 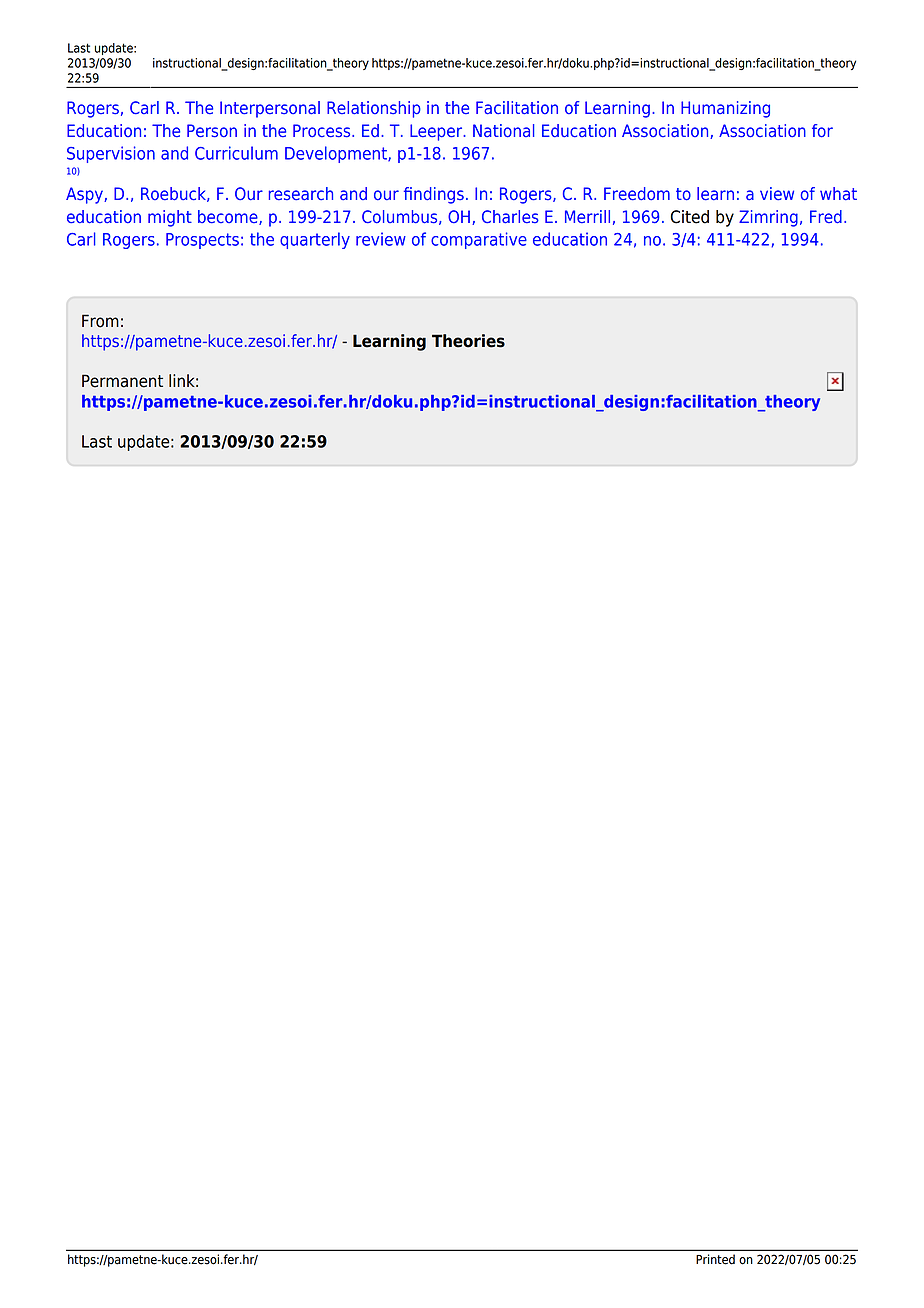 What do you see at coordinates (826, 217) in the image?
I see `Fred` at bounding box center [826, 217].
